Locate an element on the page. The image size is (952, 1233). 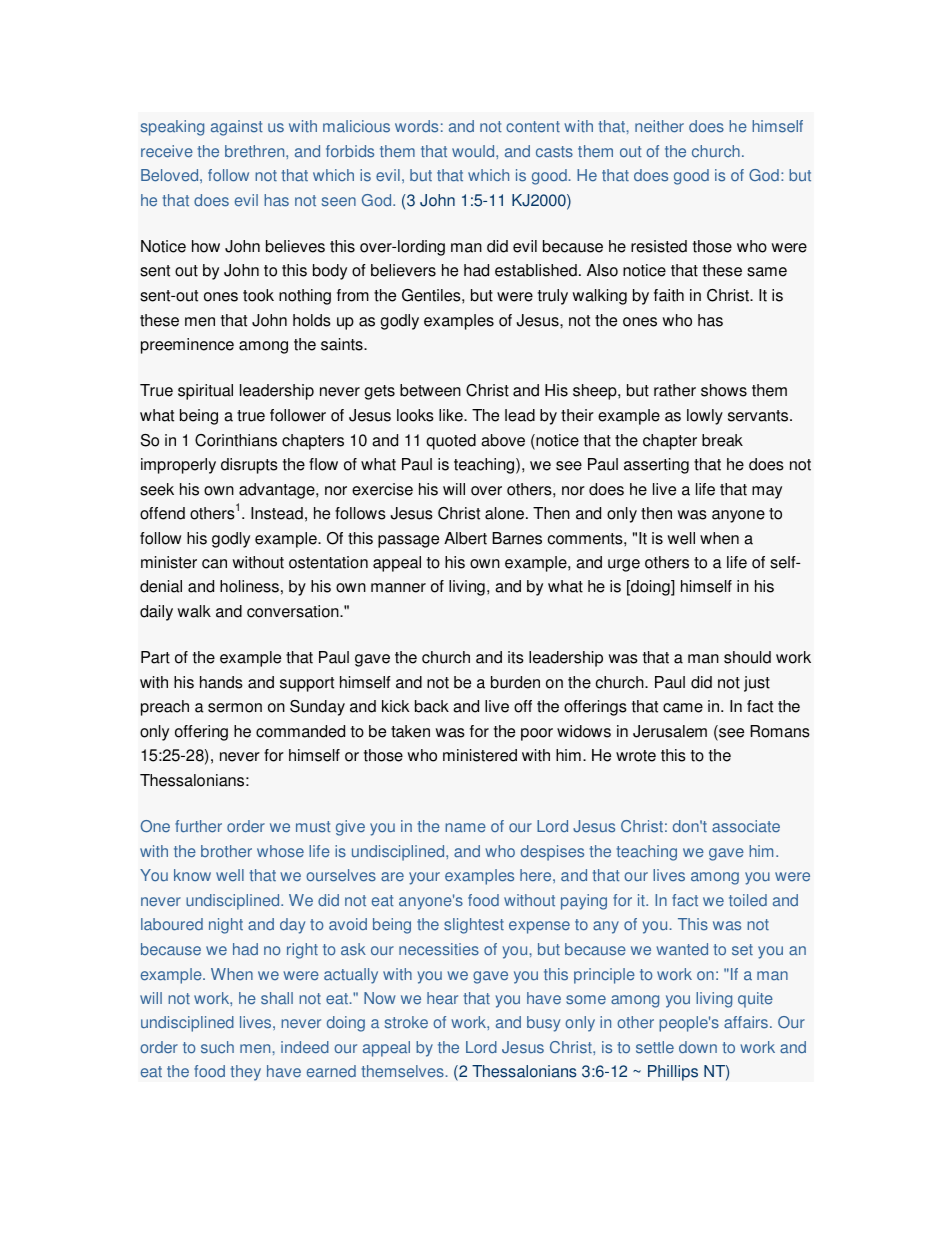
would is located at coordinates (474, 151).
